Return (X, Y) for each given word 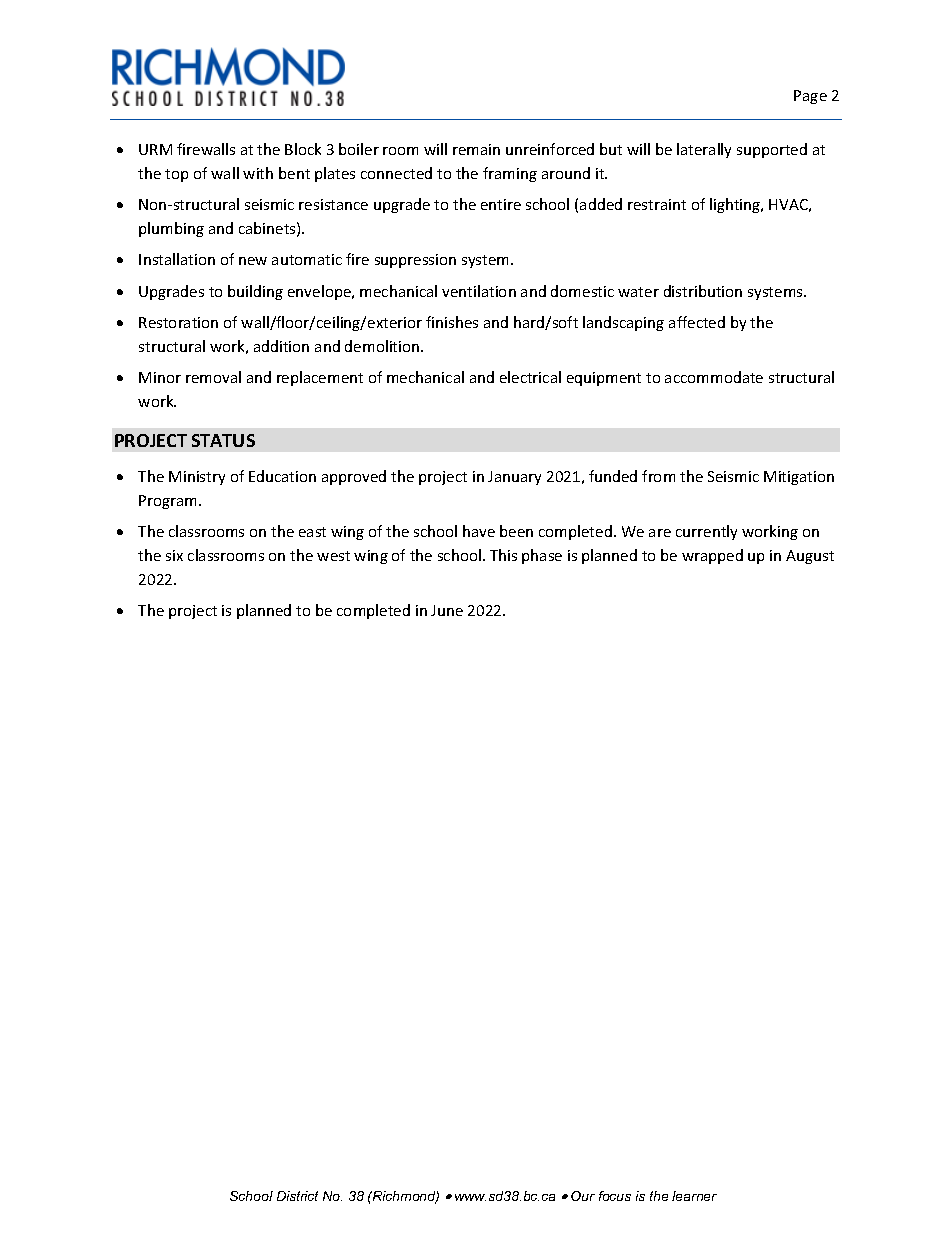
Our (583, 1196)
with (258, 173)
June (447, 610)
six (174, 555)
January (514, 478)
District (297, 1196)
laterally (704, 150)
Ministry (197, 478)
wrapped (712, 556)
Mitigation (799, 478)
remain (476, 149)
